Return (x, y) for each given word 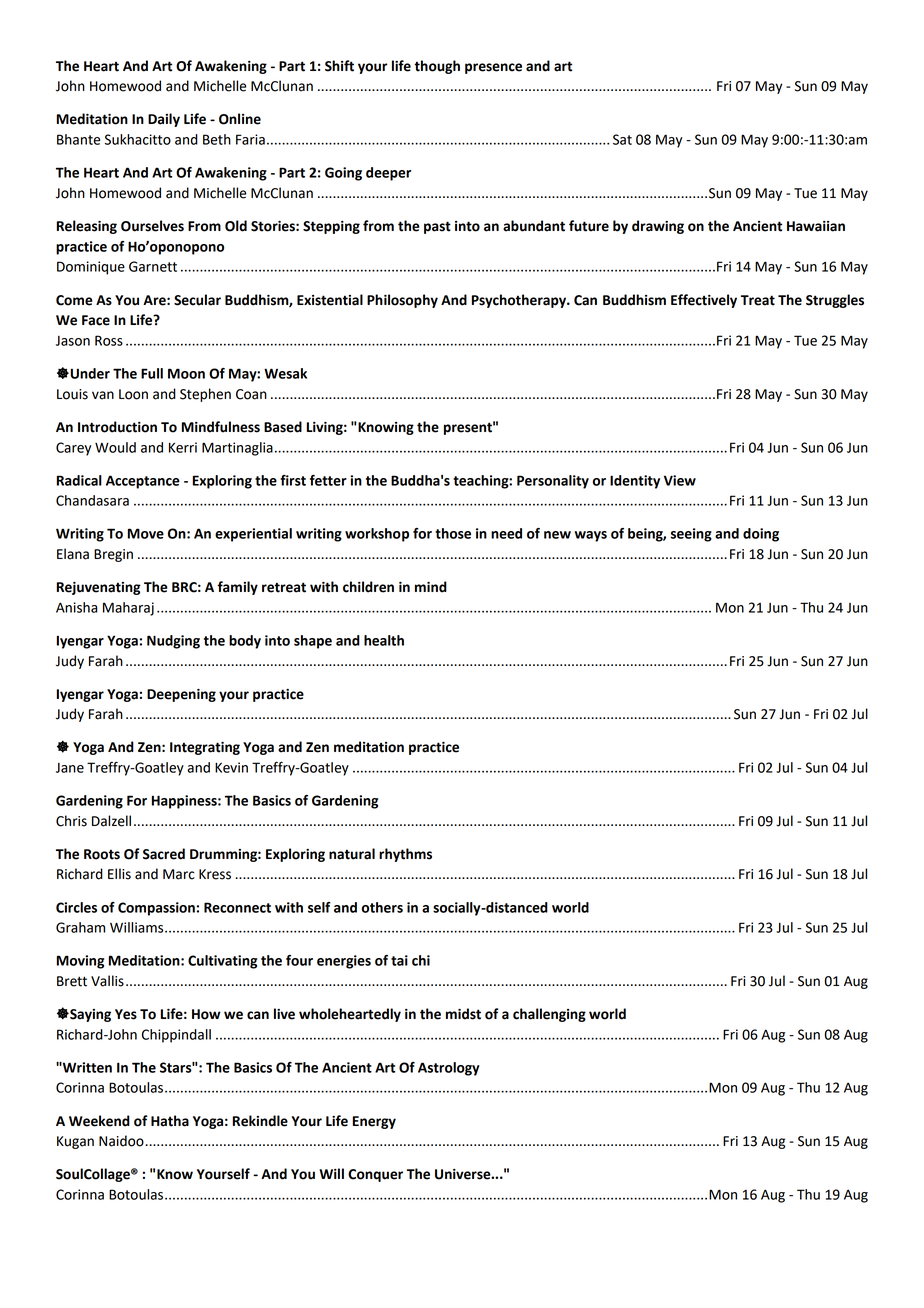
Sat (622, 139)
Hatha (170, 1121)
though (437, 67)
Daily (164, 120)
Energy (374, 1122)
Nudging (173, 642)
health (384, 640)
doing (761, 535)
